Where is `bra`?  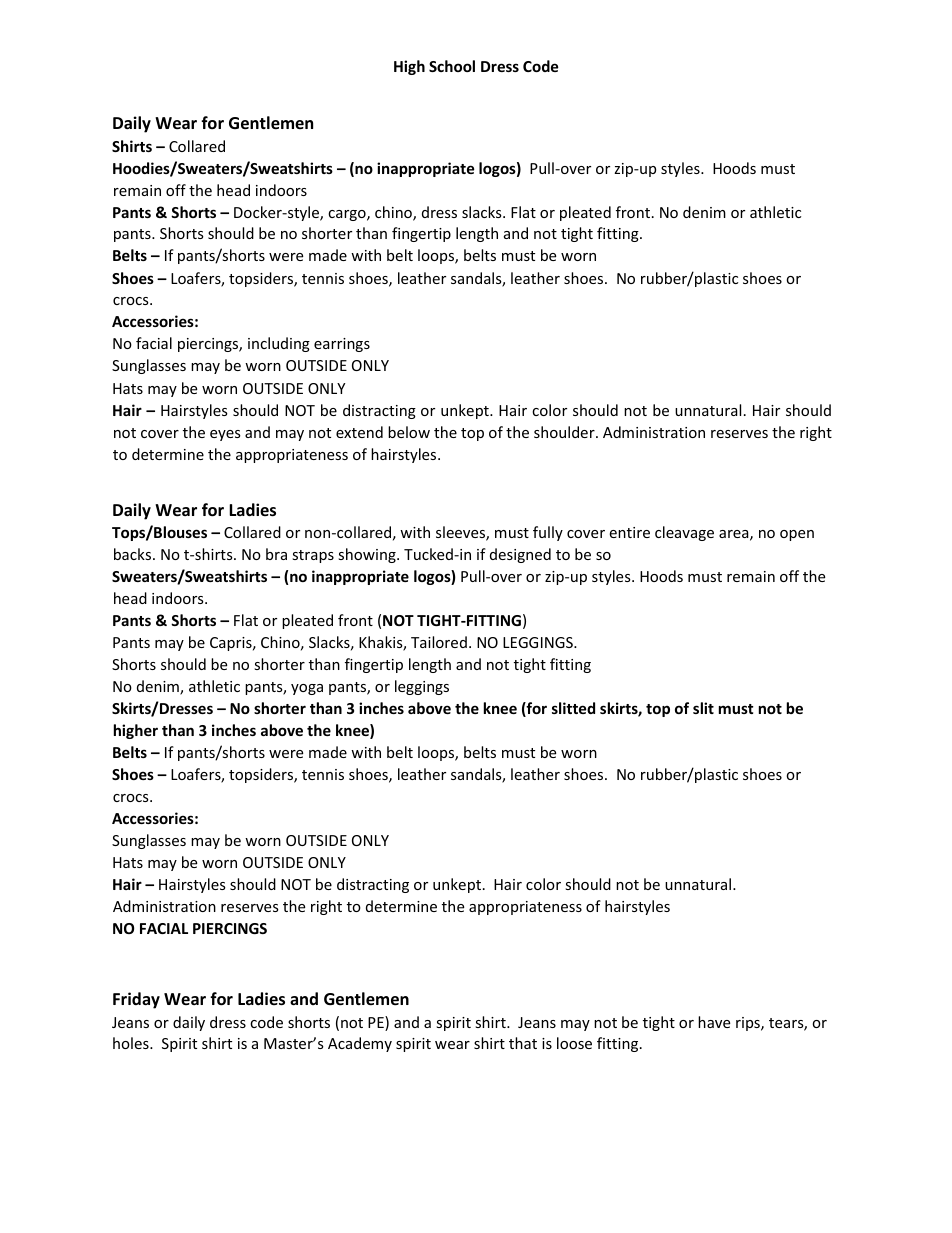
bra is located at coordinates (276, 554).
